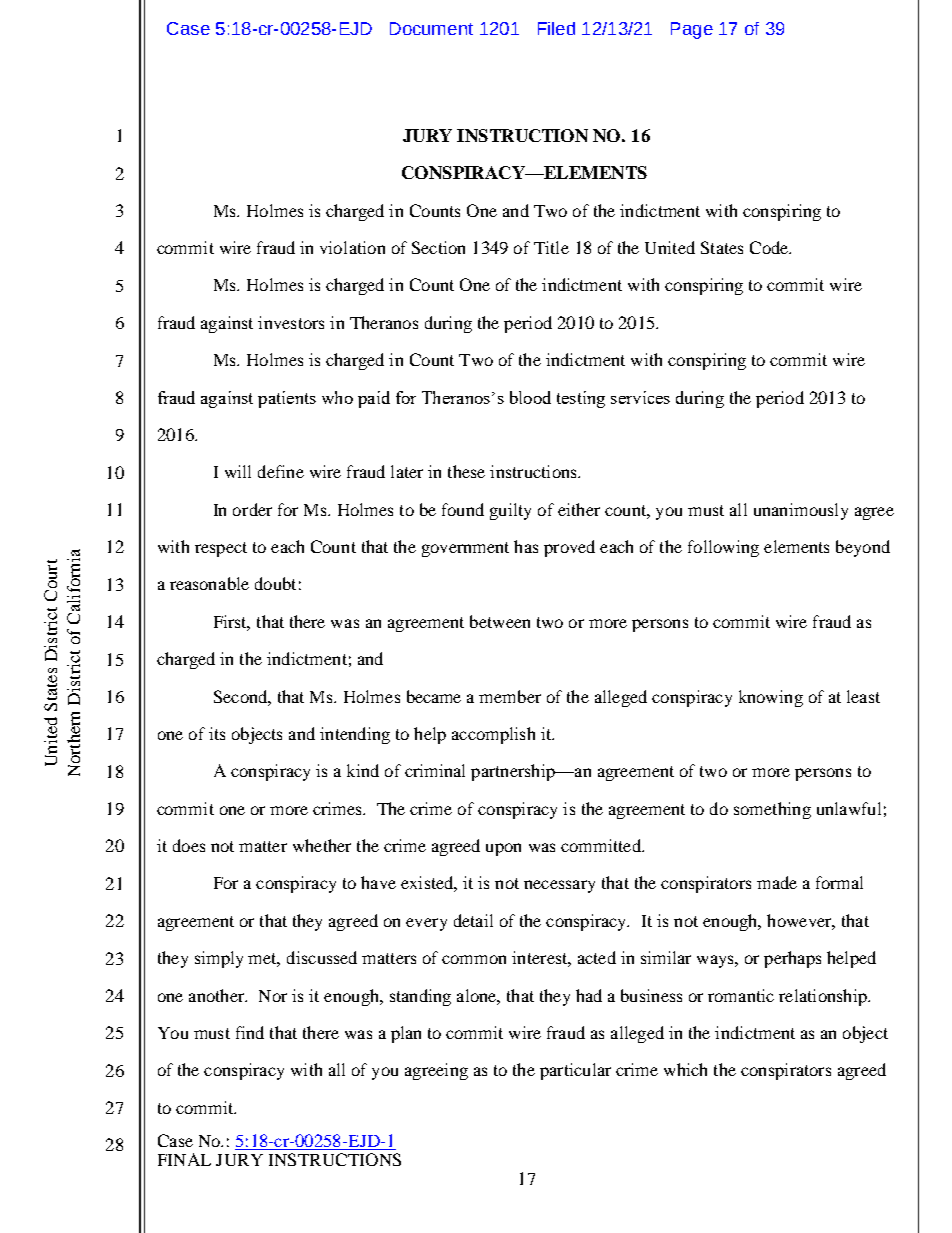  Describe the element at coordinates (556, 28) in the screenshot. I see `Filed` at that location.
